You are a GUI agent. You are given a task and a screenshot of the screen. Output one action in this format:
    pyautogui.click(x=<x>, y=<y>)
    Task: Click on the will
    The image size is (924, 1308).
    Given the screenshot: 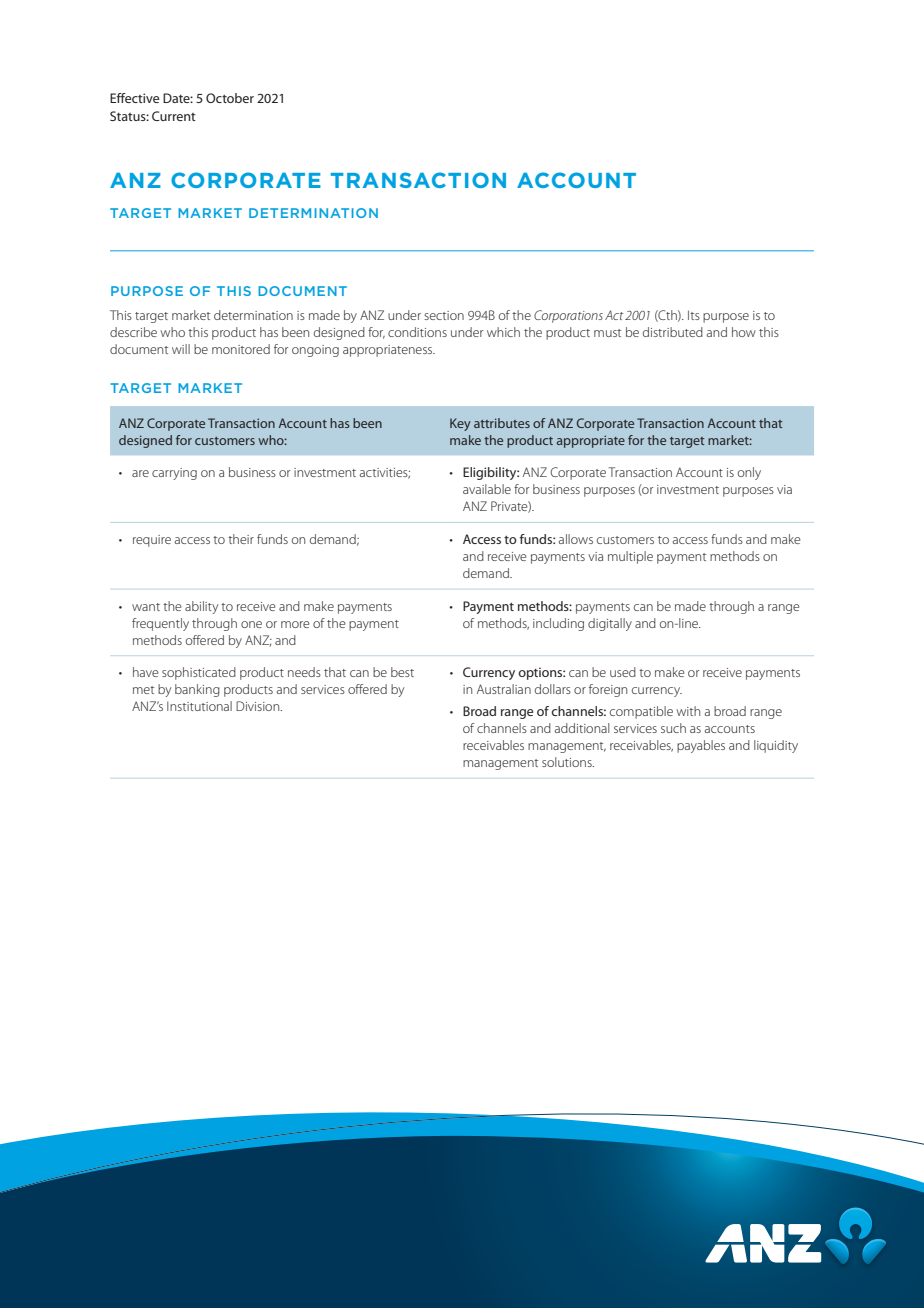 What is the action you would take?
    pyautogui.click(x=181, y=349)
